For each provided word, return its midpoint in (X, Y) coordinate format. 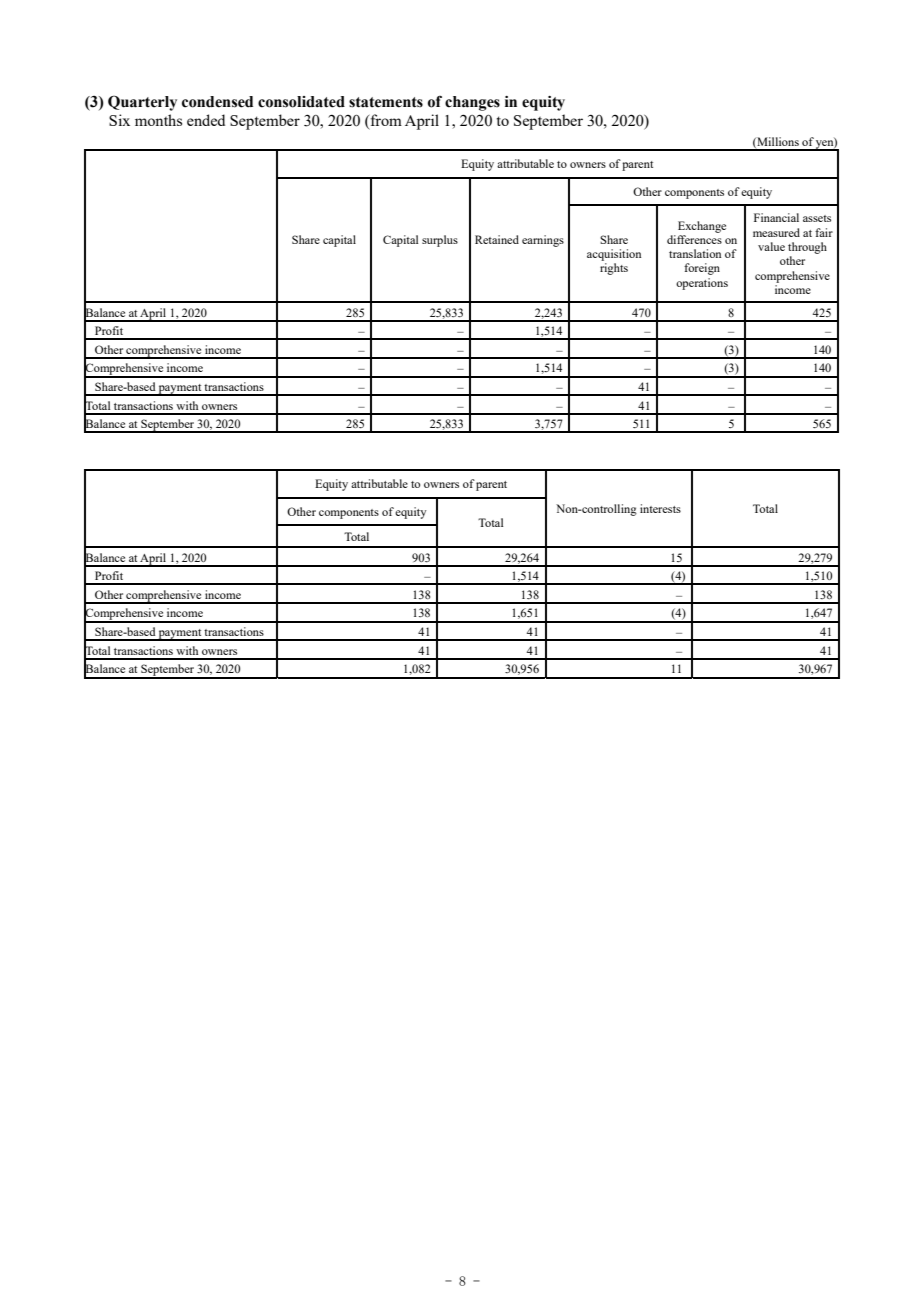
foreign (702, 269)
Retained (497, 239)
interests (660, 508)
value (771, 246)
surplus (440, 241)
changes (472, 103)
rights (614, 269)
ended (206, 120)
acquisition (614, 255)
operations (702, 284)
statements (386, 102)
